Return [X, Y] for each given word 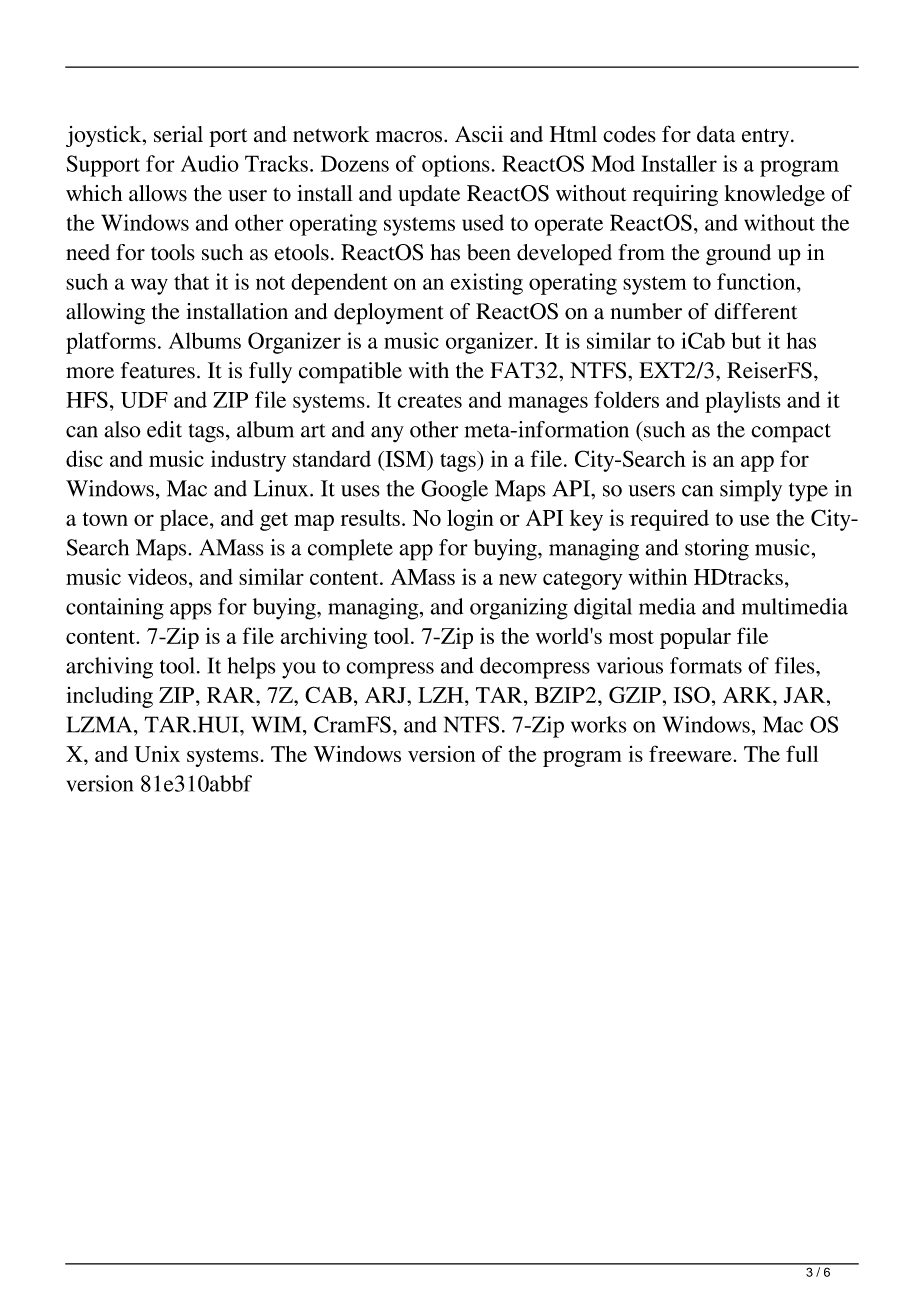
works [599, 724]
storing [717, 550]
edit [164, 429]
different [756, 311]
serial [178, 134]
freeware [691, 753]
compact [791, 433]
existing [486, 284]
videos [157, 576]
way [149, 286]
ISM [405, 458]
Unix [157, 754]
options [457, 166]
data [716, 134]
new [518, 579]
